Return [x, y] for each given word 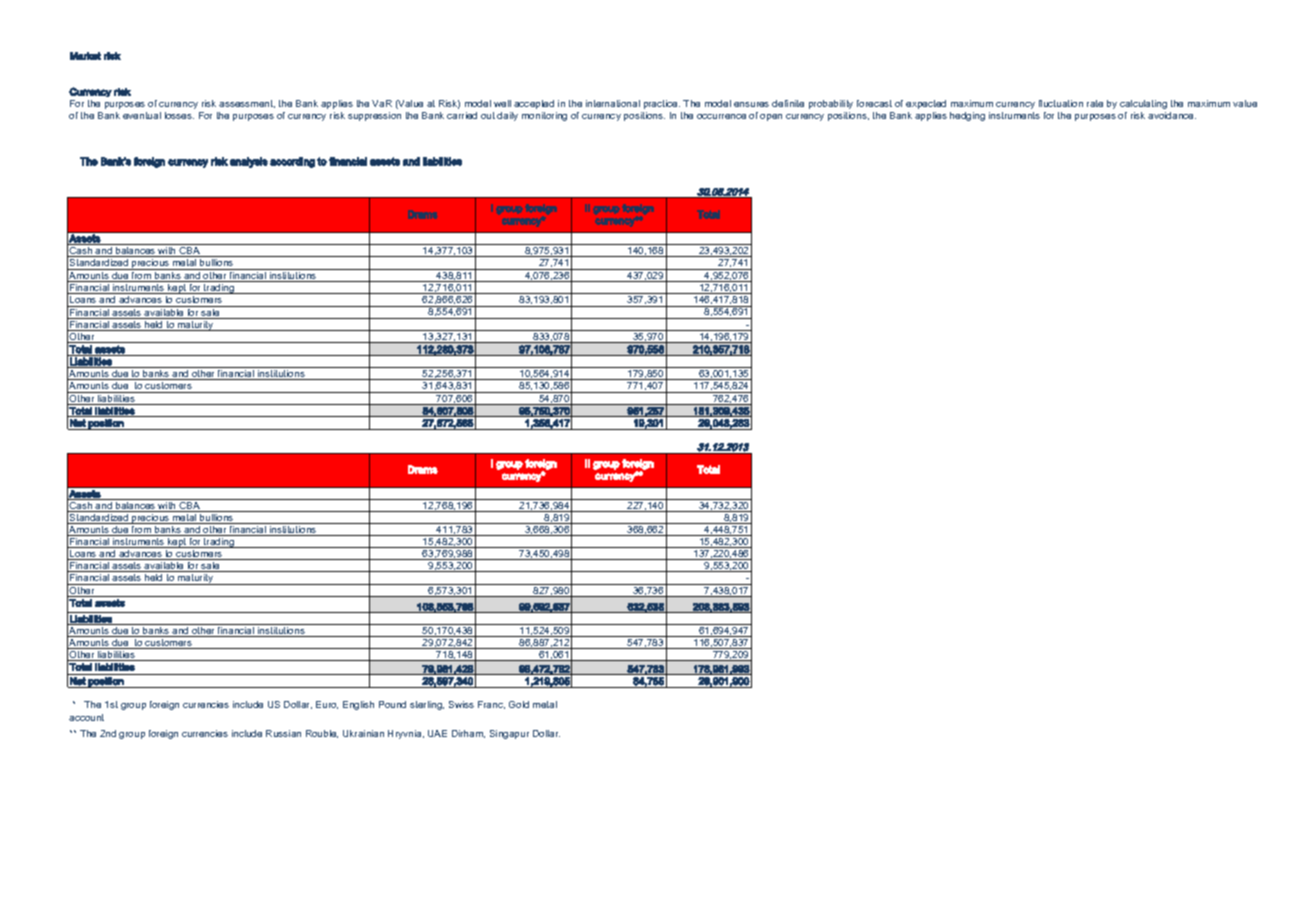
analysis [249, 162]
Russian [283, 733]
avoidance [1172, 115]
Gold [519, 704]
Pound [392, 704]
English [358, 705]
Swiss [461, 704]
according [292, 162]
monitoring [544, 116]
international [613, 103]
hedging [967, 116]
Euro [327, 705]
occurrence [721, 116]
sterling [427, 705]
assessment [247, 104]
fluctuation [1061, 103]
